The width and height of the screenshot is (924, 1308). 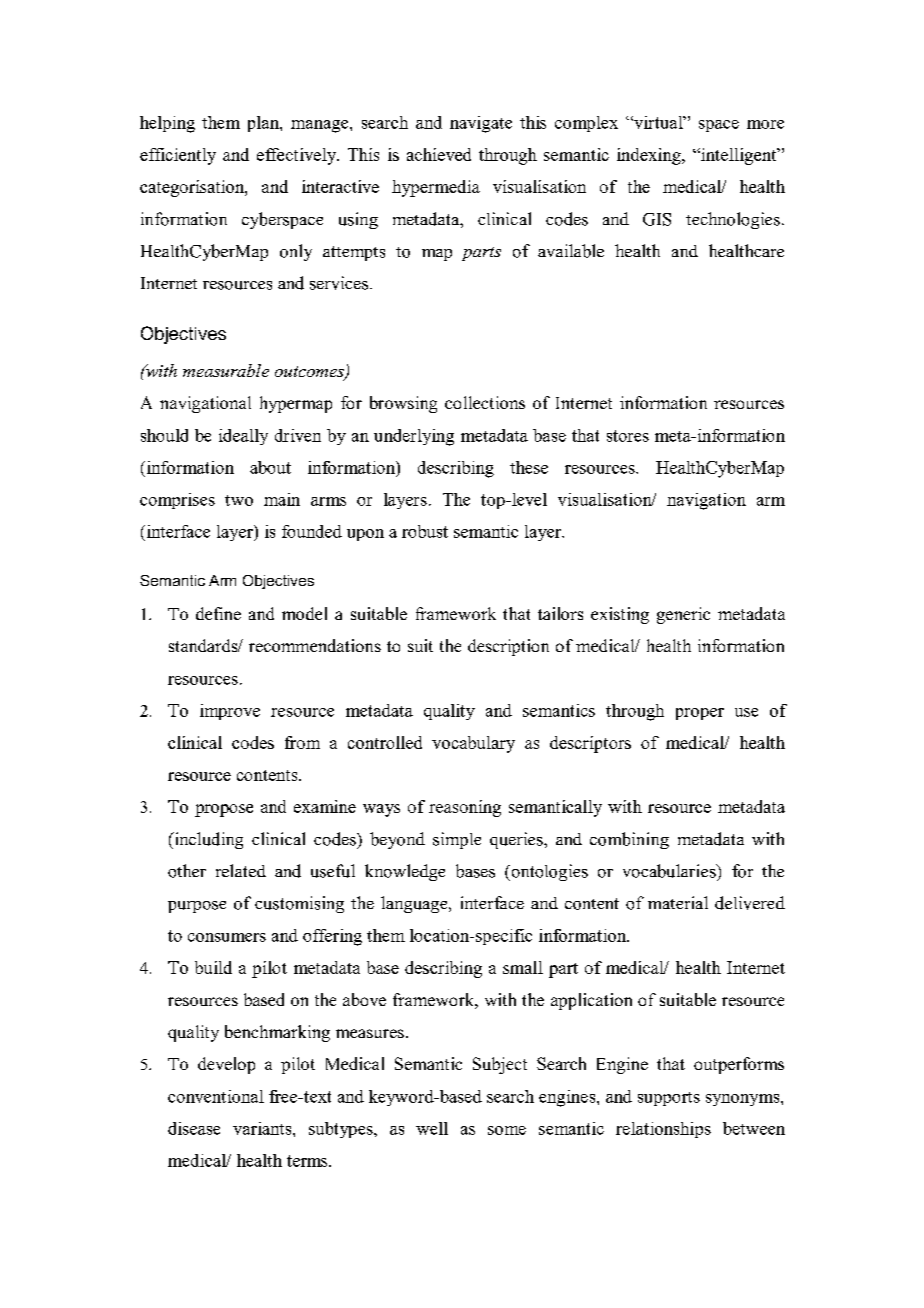 What do you see at coordinates (439, 154) in the screenshot?
I see `achieved` at bounding box center [439, 154].
